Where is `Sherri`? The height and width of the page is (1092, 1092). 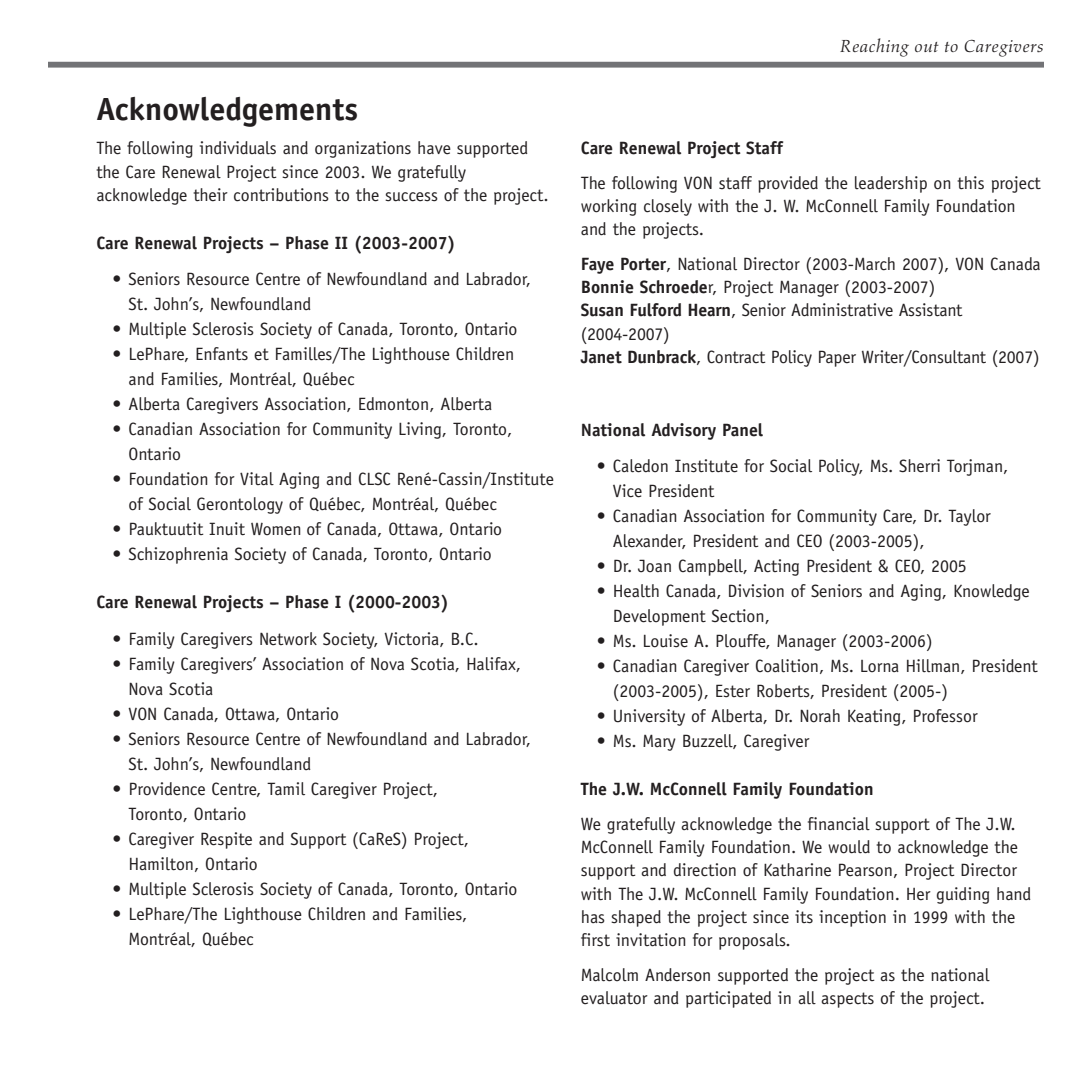
Sherri is located at coordinates (919, 466).
